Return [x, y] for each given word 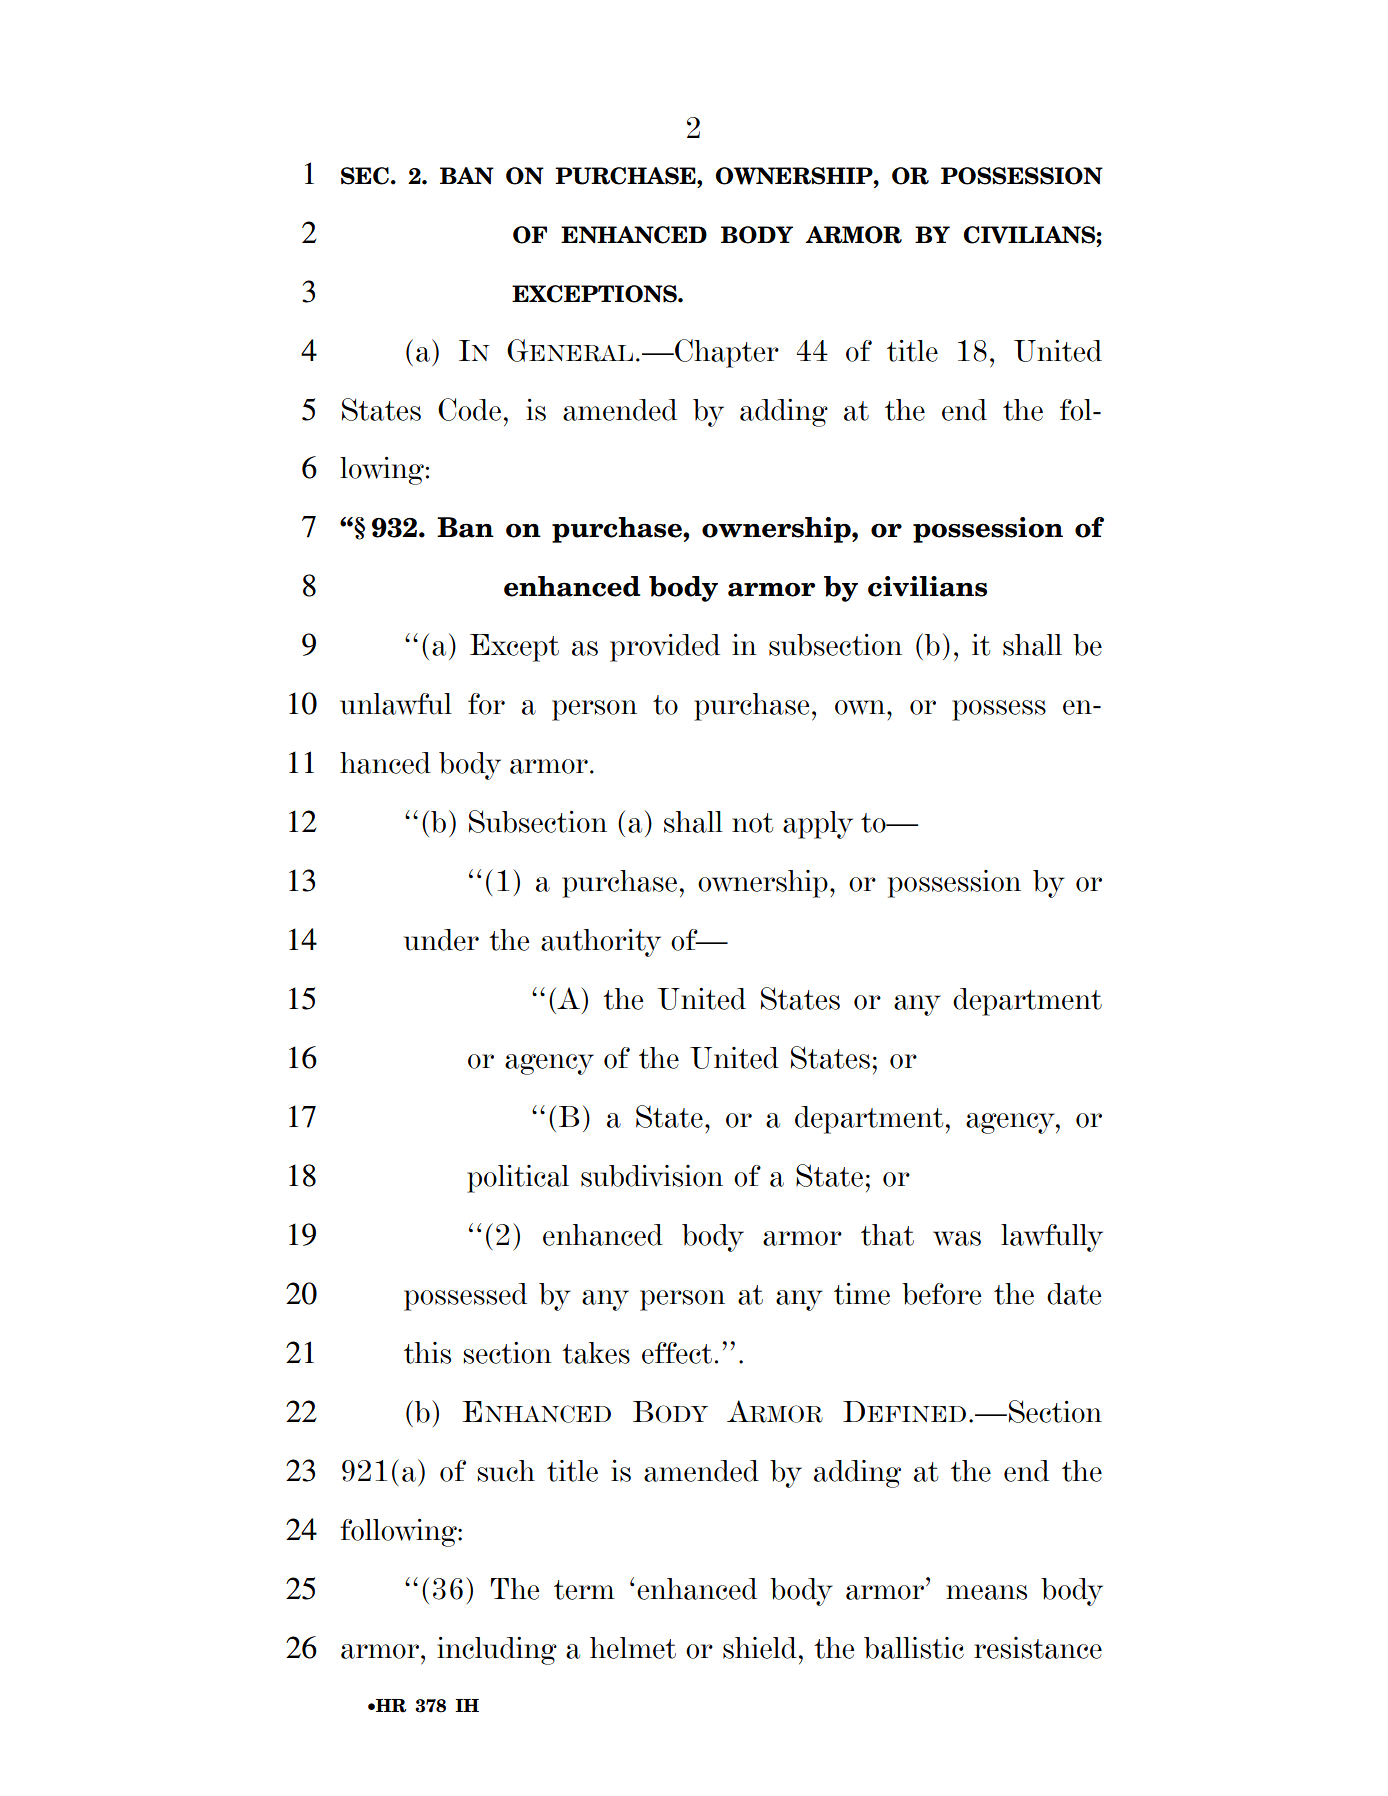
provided [665, 648]
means [986, 1592]
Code [469, 409]
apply [818, 825]
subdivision [652, 1176]
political [518, 1179]
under [441, 940]
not [752, 823]
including [497, 1651]
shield [760, 1648]
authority [601, 943]
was [957, 1238]
